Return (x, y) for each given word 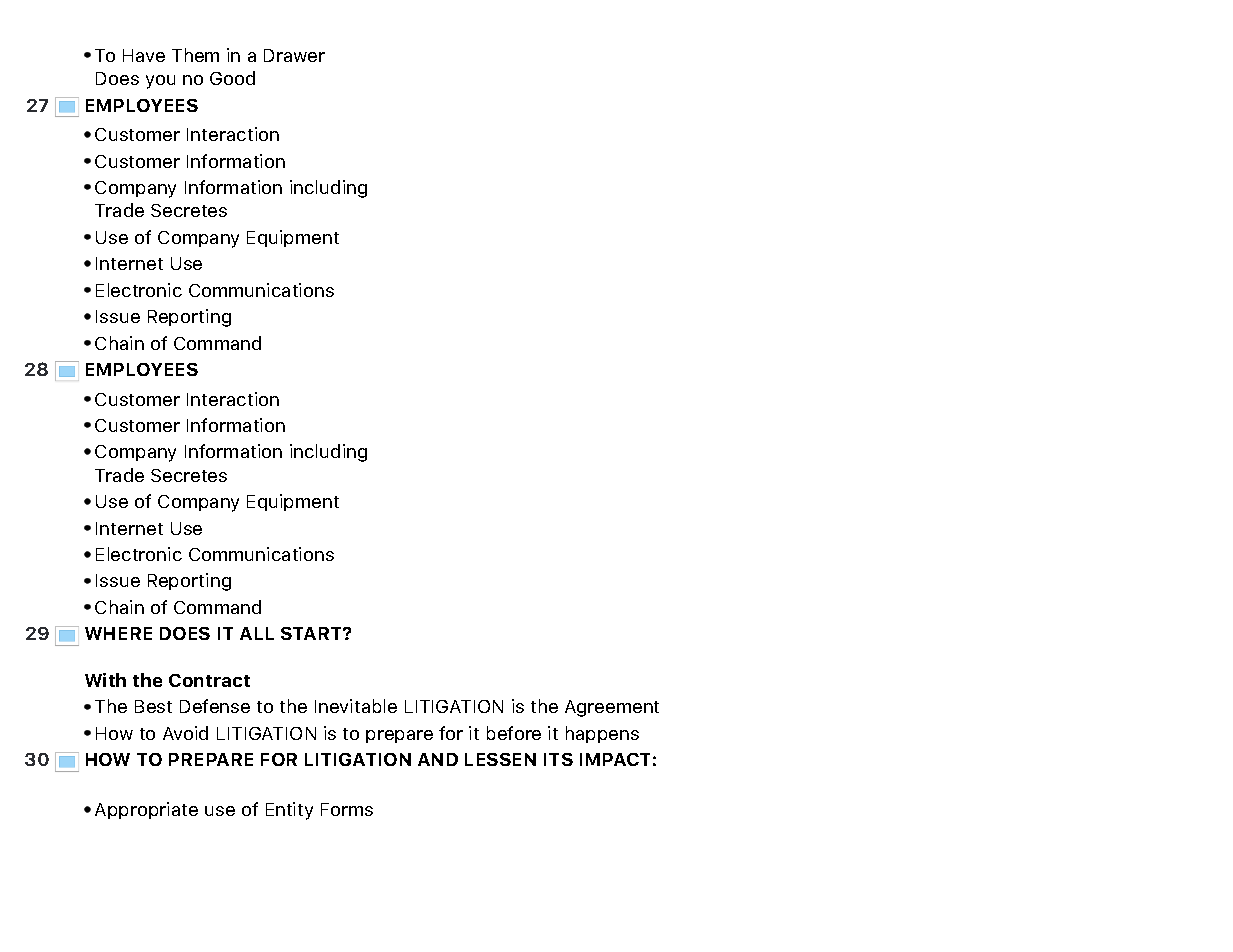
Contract (209, 680)
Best (153, 706)
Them (195, 55)
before (514, 733)
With (105, 680)
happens (602, 734)
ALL (257, 633)
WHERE (118, 633)
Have (144, 55)
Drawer (294, 55)
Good (232, 78)
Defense (215, 706)
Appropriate (146, 810)
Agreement (612, 708)
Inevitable (356, 706)
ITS (558, 759)
